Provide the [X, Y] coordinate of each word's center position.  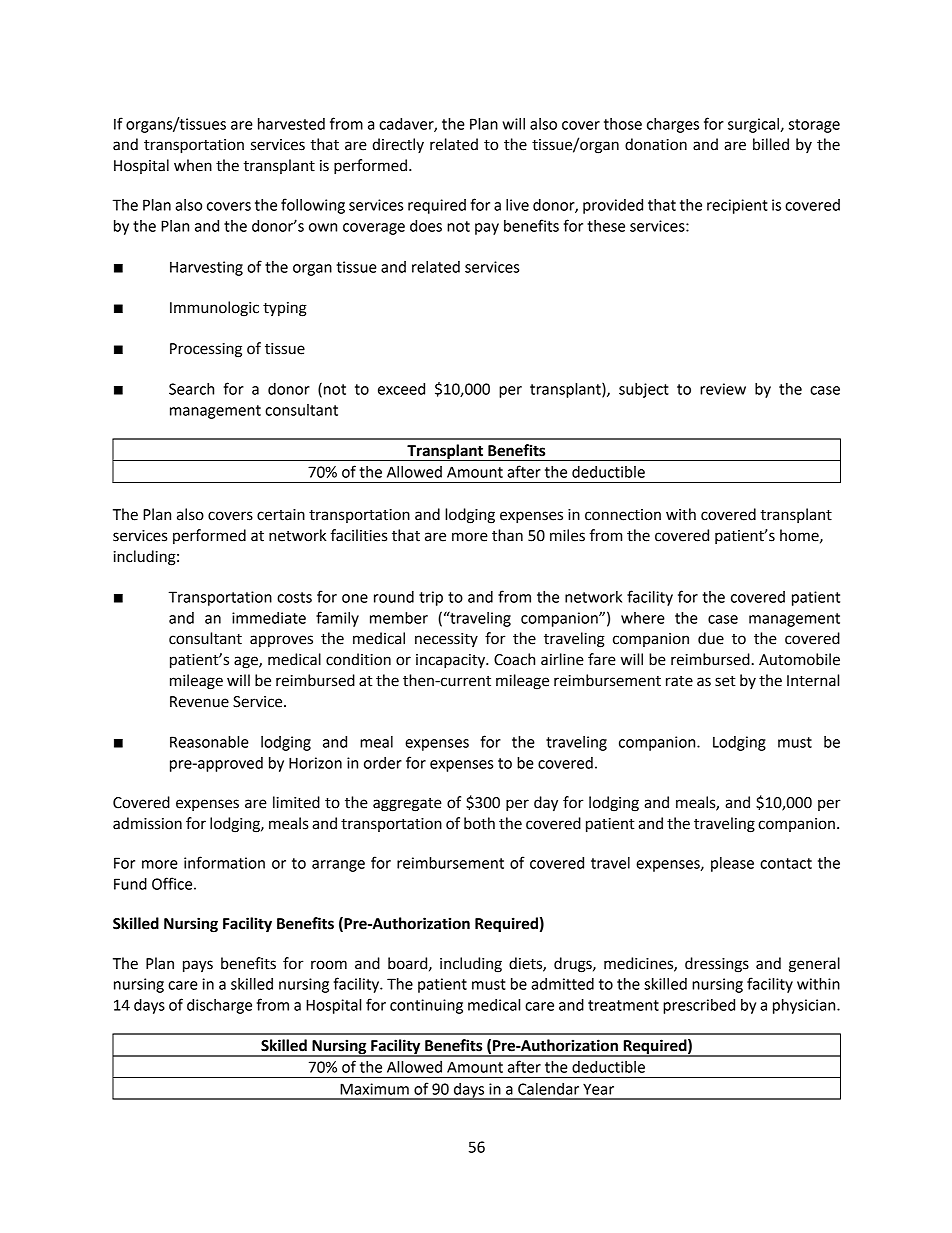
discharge [219, 1006]
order [383, 763]
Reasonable [209, 742]
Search [191, 389]
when [193, 165]
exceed [401, 389]
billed [771, 144]
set [725, 681]
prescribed [699, 1006]
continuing [426, 1006]
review [723, 389]
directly [398, 145]
